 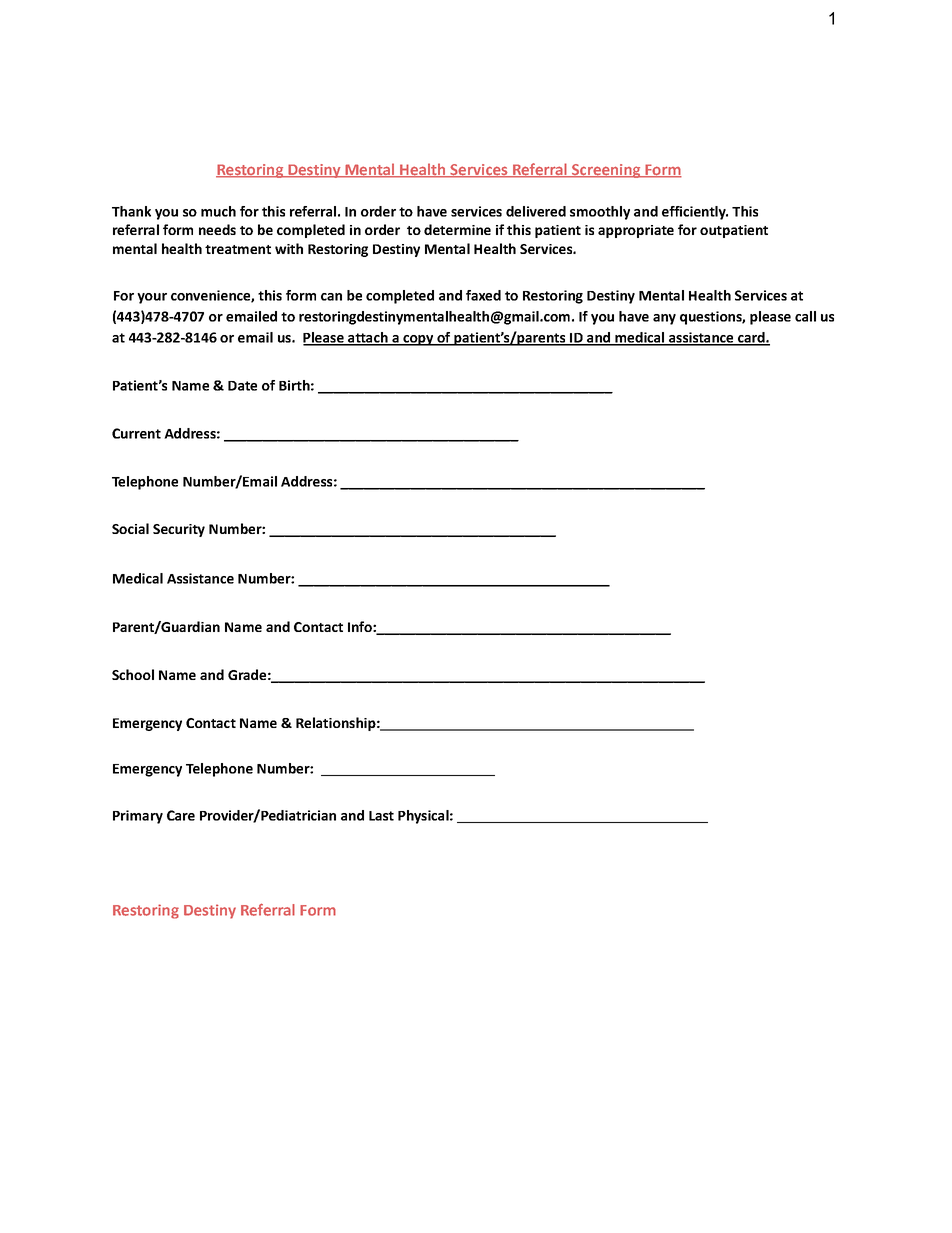 I want to click on Primary, so click(x=138, y=817).
